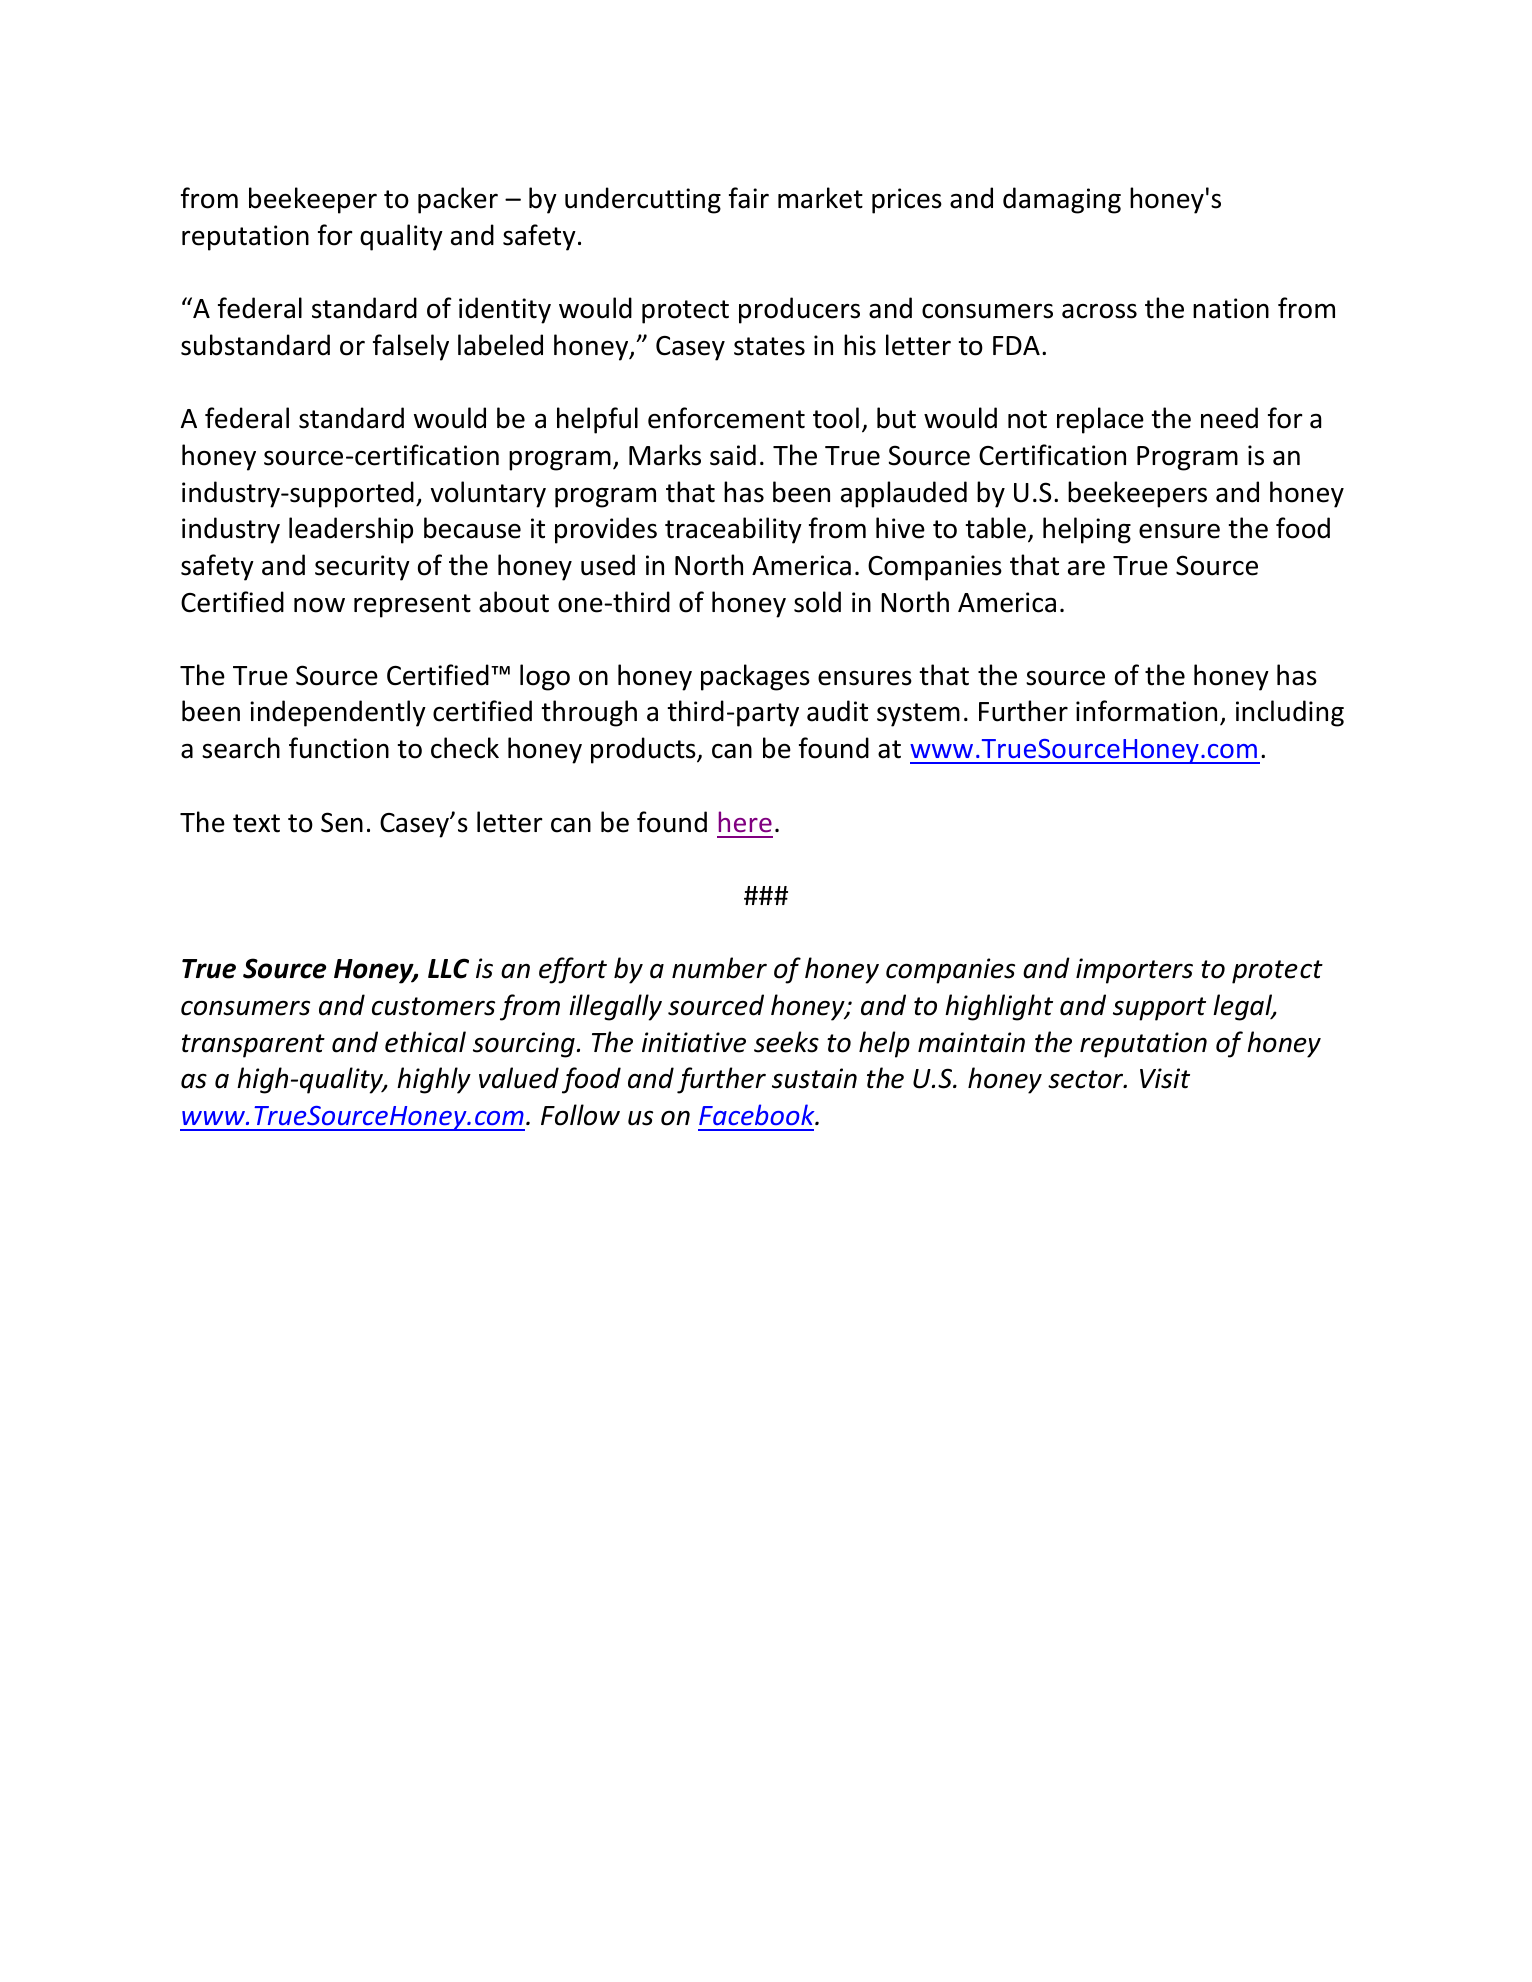 The width and height of the image is (1532, 1982). I want to click on fair, so click(749, 198).
